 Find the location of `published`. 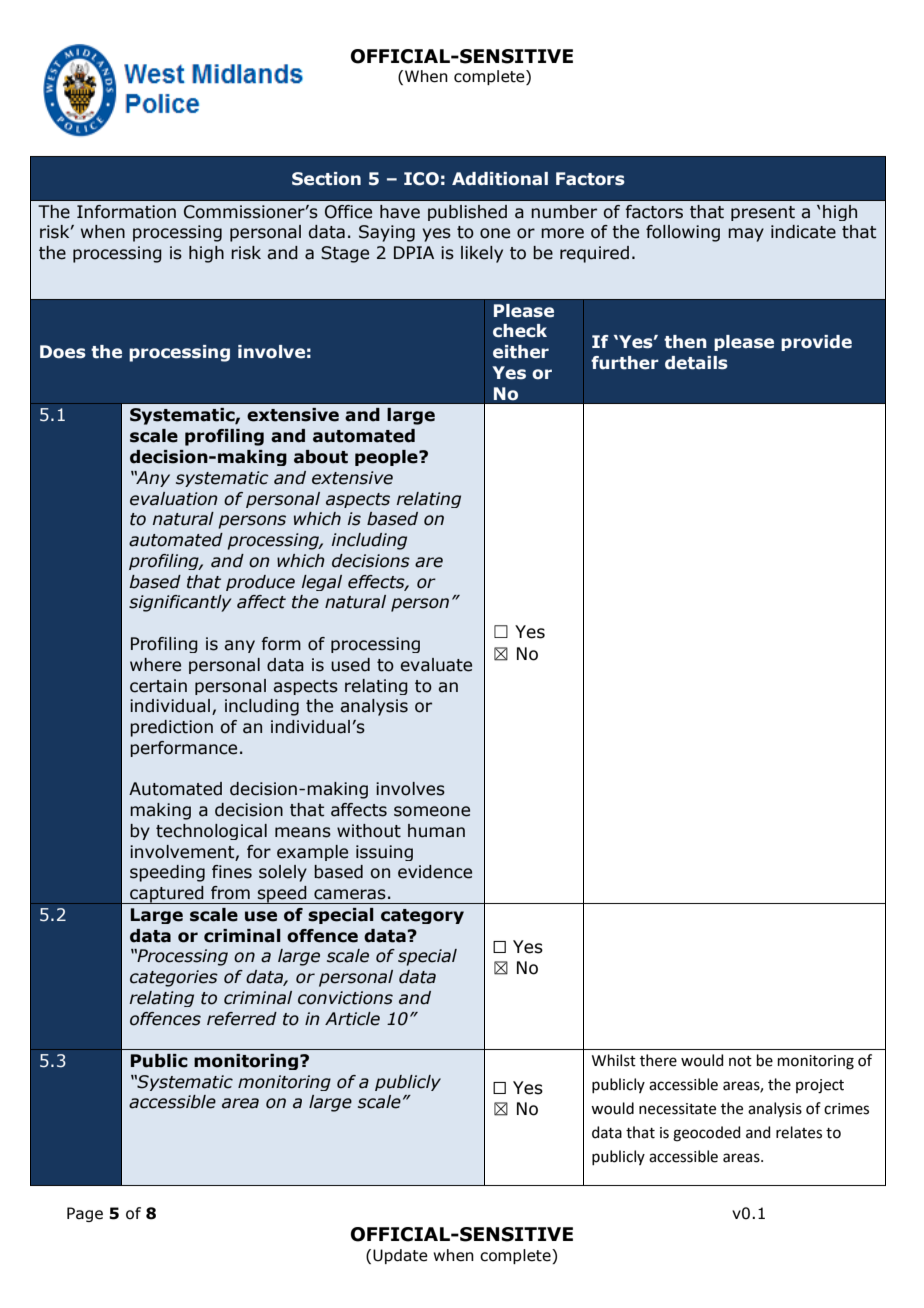

published is located at coordinates (467, 213).
